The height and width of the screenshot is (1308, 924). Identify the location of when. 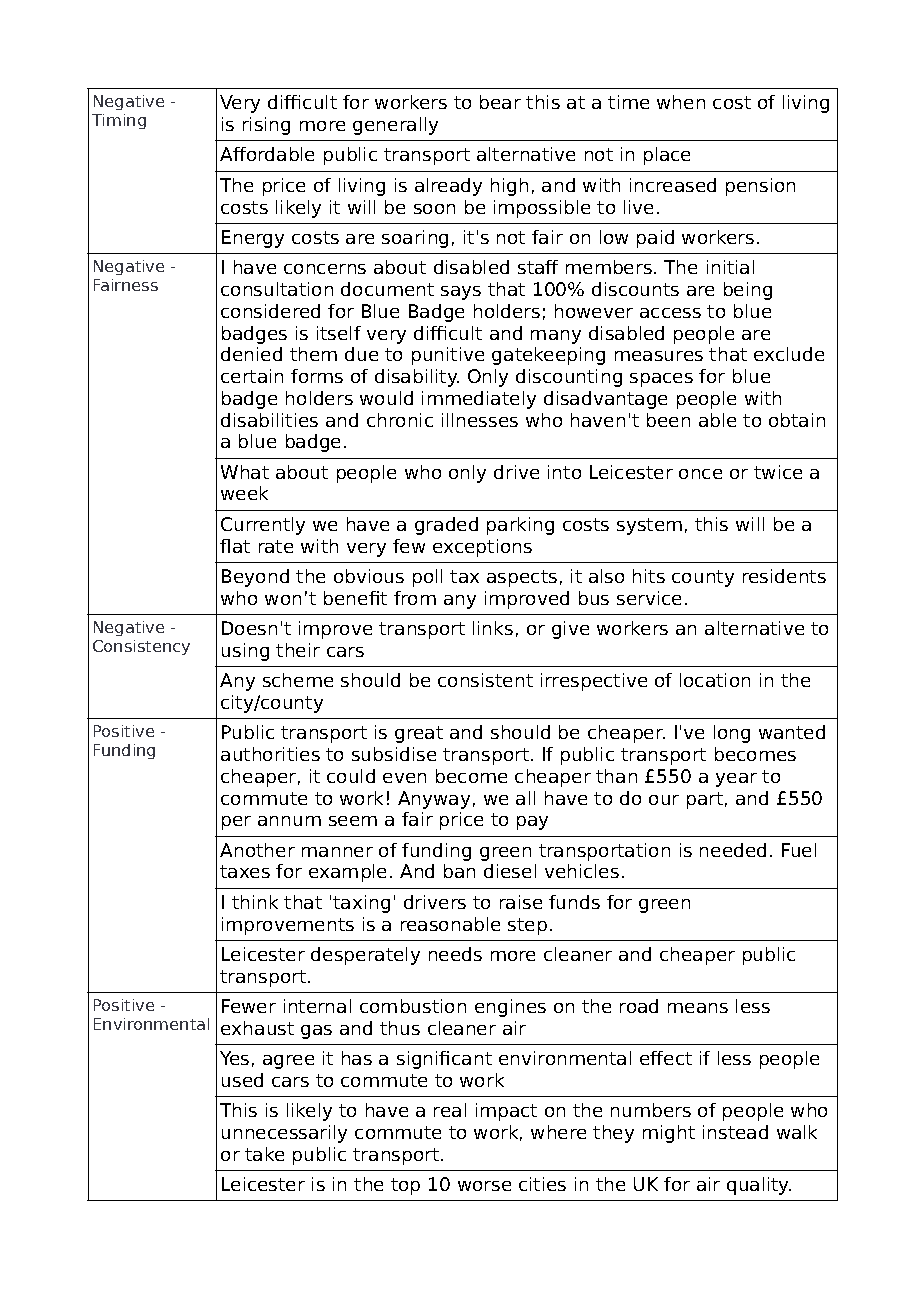
(681, 102).
